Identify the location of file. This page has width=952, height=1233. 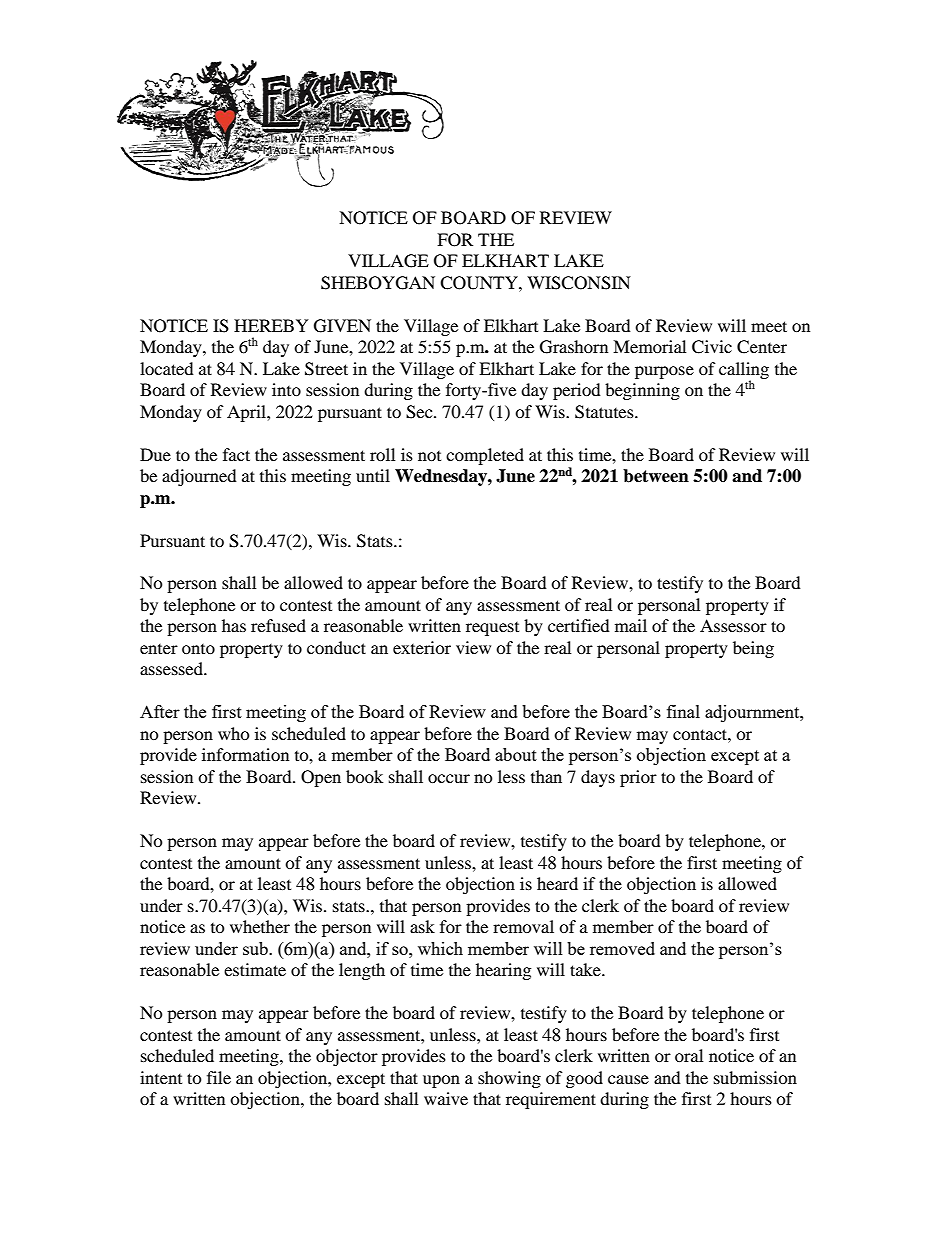
(219, 1077).
